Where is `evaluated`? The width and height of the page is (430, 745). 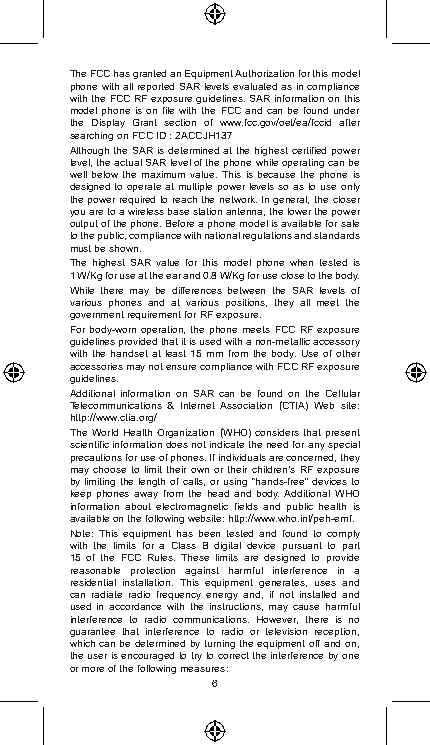
evaluated is located at coordinates (255, 86).
